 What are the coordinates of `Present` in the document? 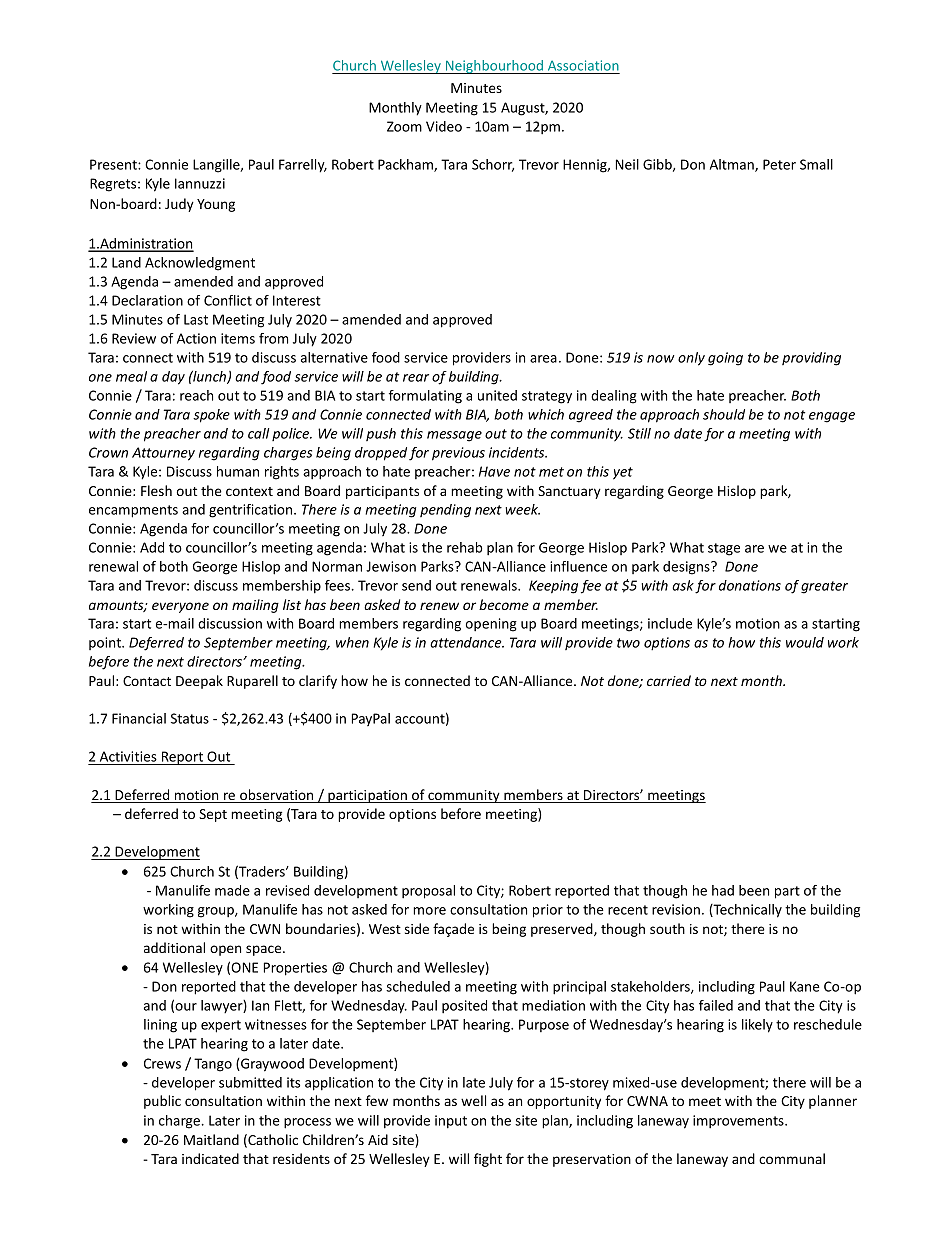 It's located at (114, 164).
